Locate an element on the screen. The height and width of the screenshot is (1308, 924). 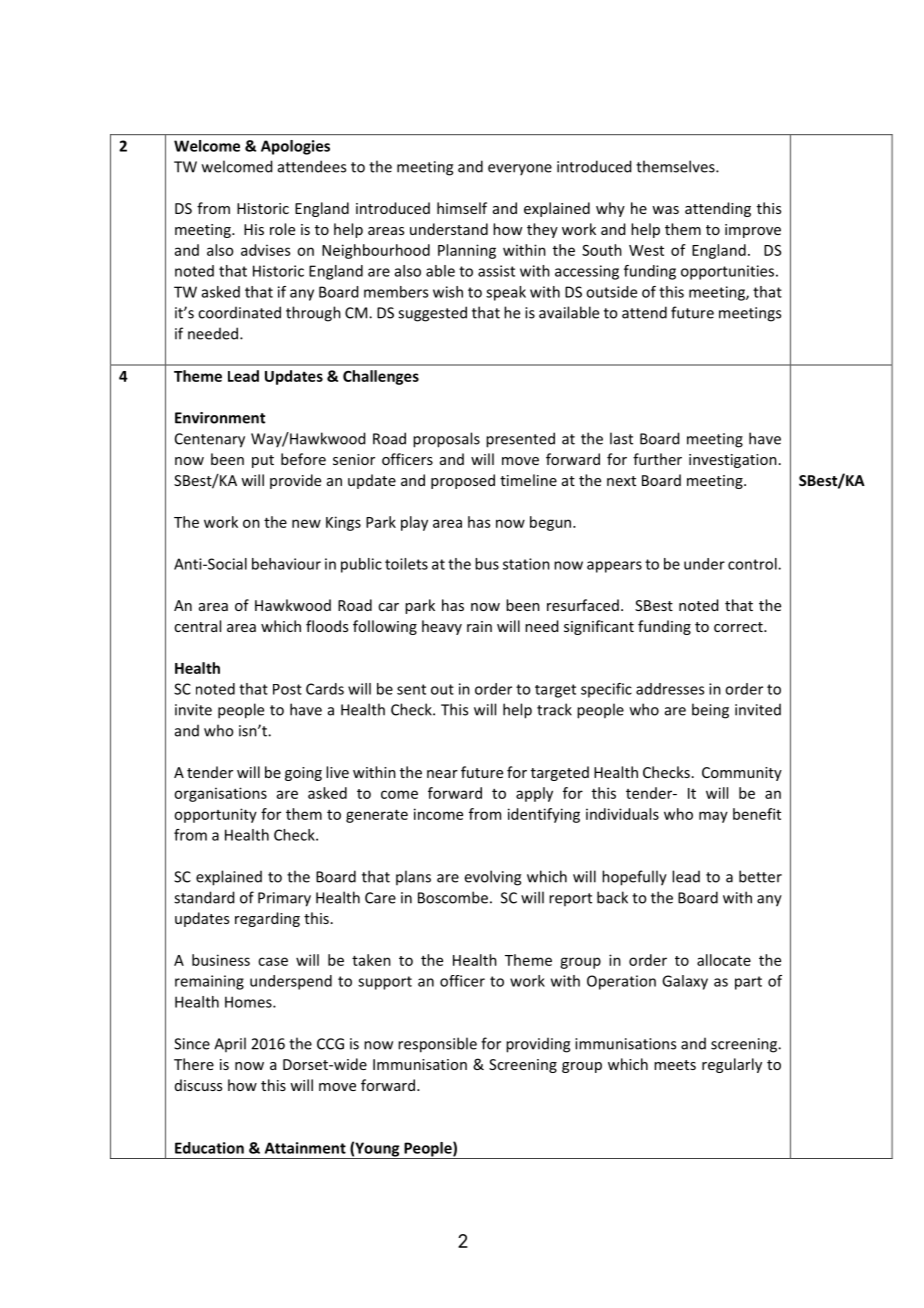
Apologies is located at coordinates (295, 147).
